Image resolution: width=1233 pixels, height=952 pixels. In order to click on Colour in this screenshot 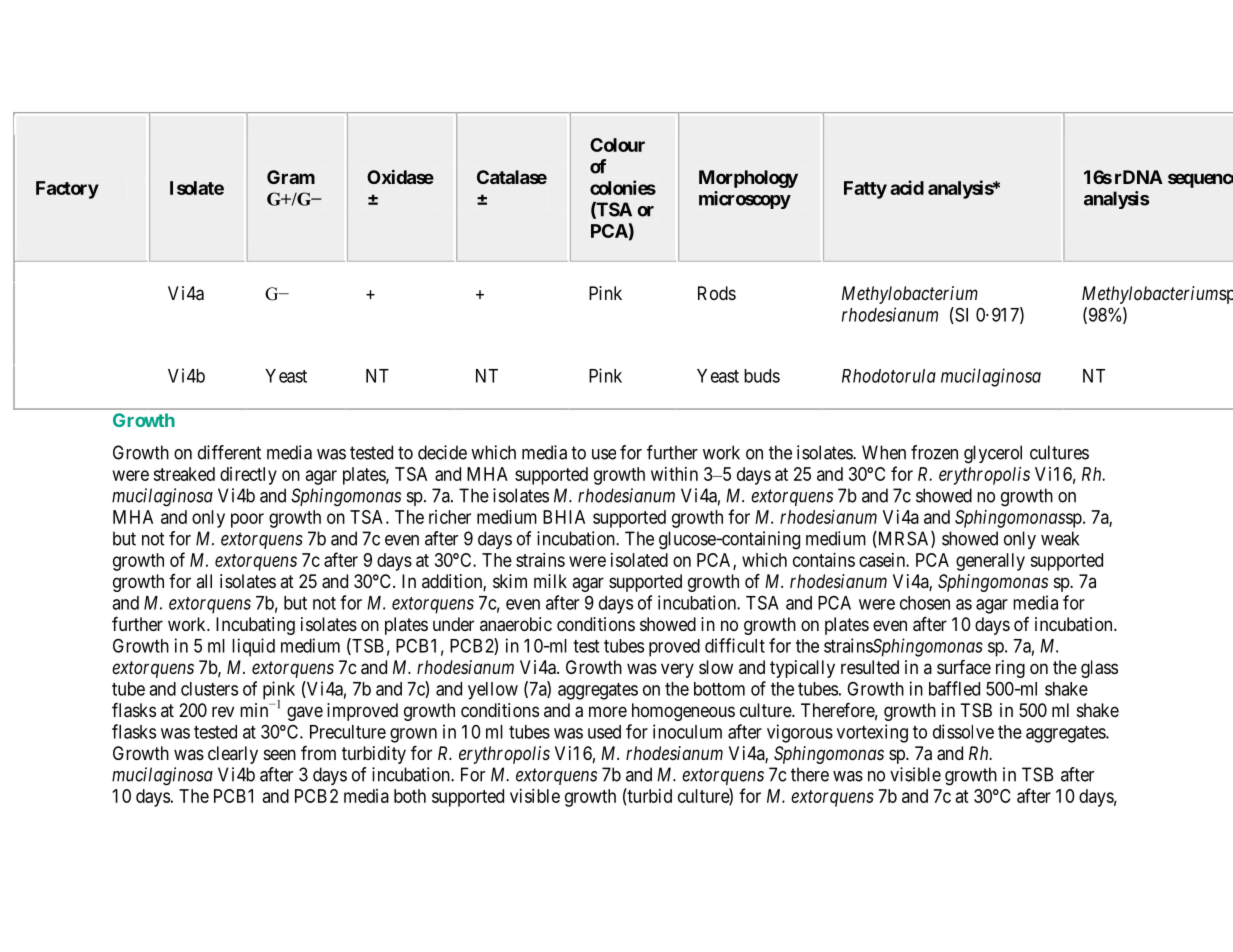, I will do `click(617, 145)`.
